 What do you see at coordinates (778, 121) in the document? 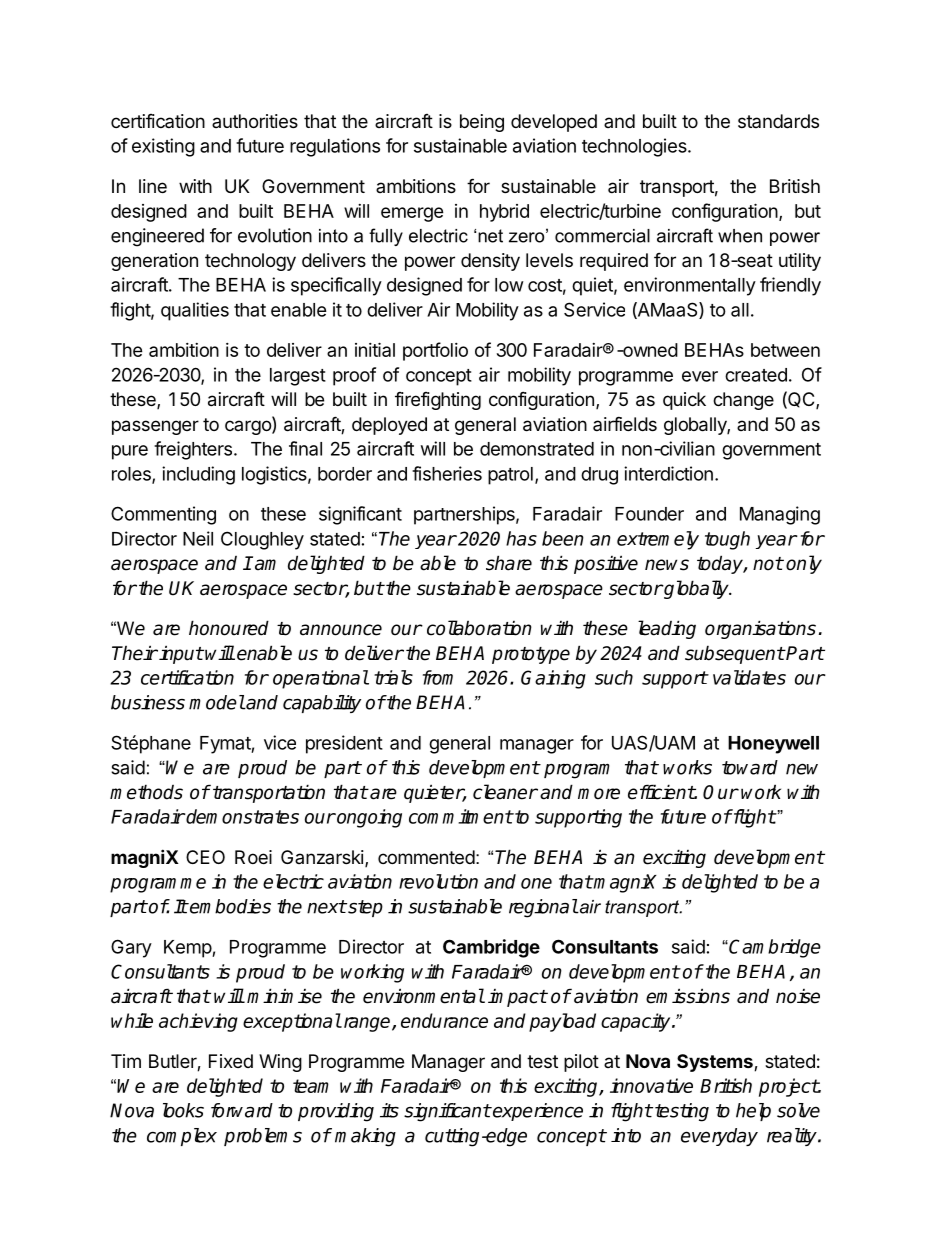
I see `standards` at bounding box center [778, 121].
